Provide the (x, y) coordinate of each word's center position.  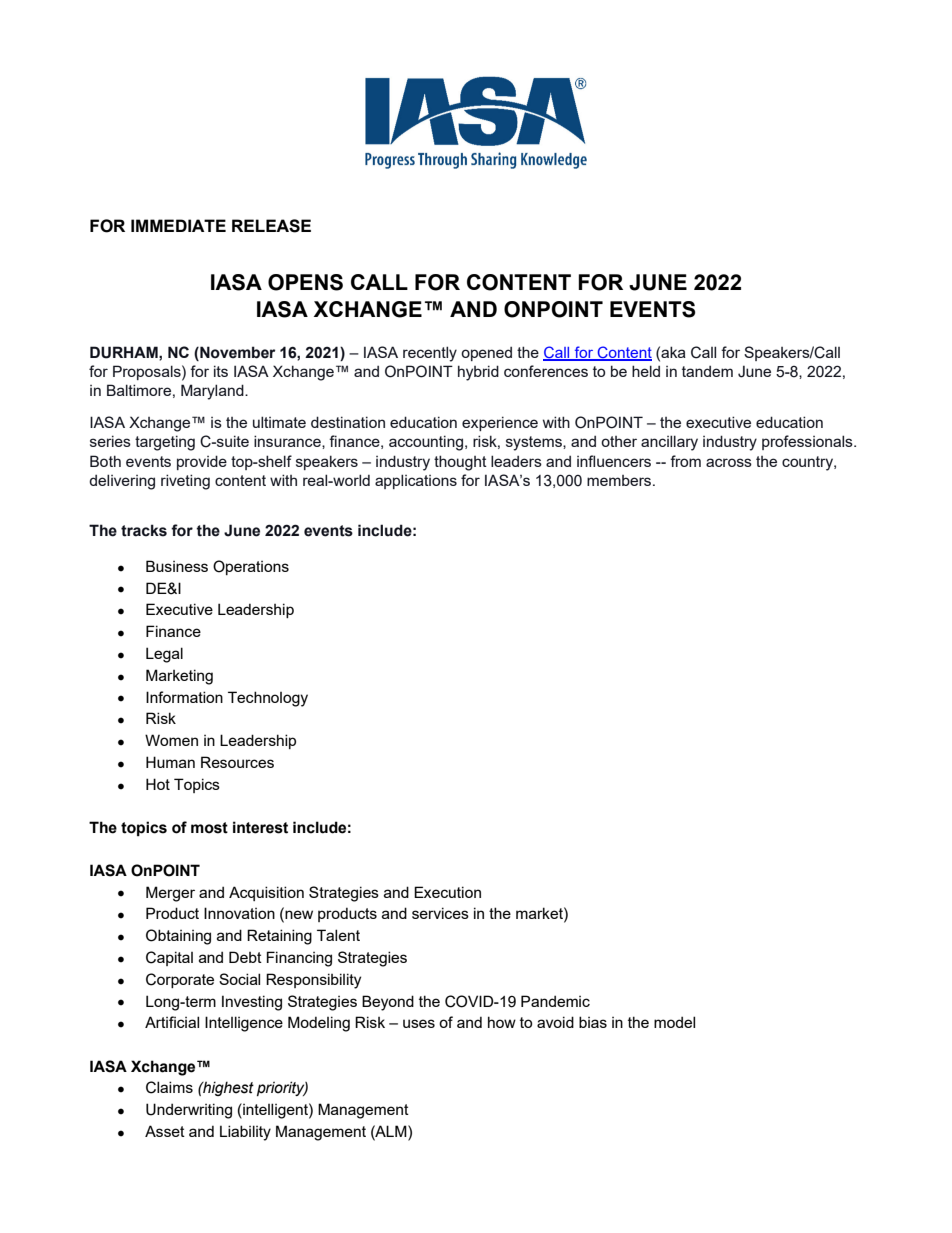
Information (184, 697)
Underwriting (189, 1111)
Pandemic (555, 1001)
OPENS (305, 282)
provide (202, 462)
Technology (268, 699)
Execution (447, 892)
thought (460, 463)
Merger (170, 894)
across (729, 462)
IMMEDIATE (178, 225)
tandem (707, 371)
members (620, 480)
